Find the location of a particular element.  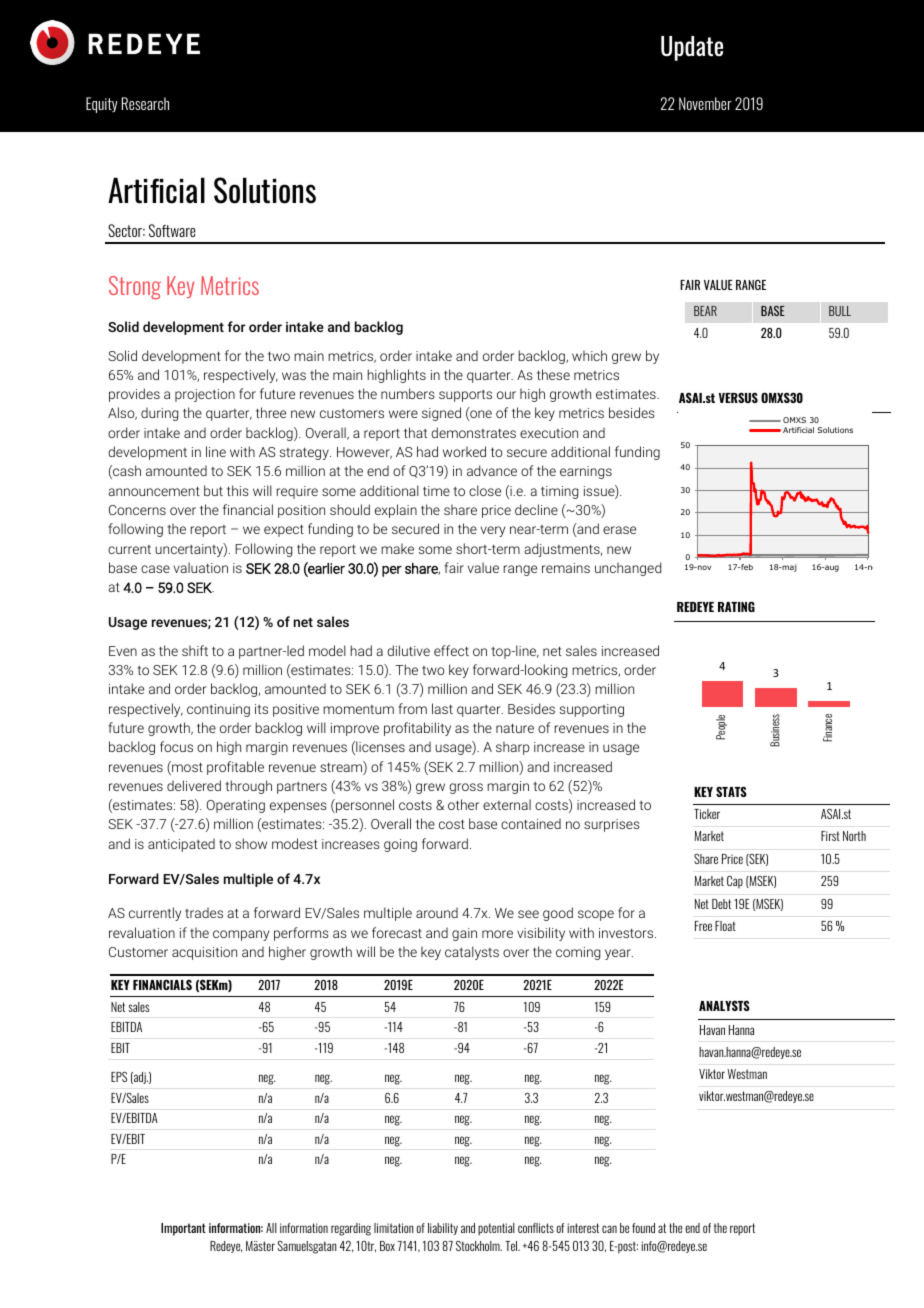

potential is located at coordinates (496, 1229).
